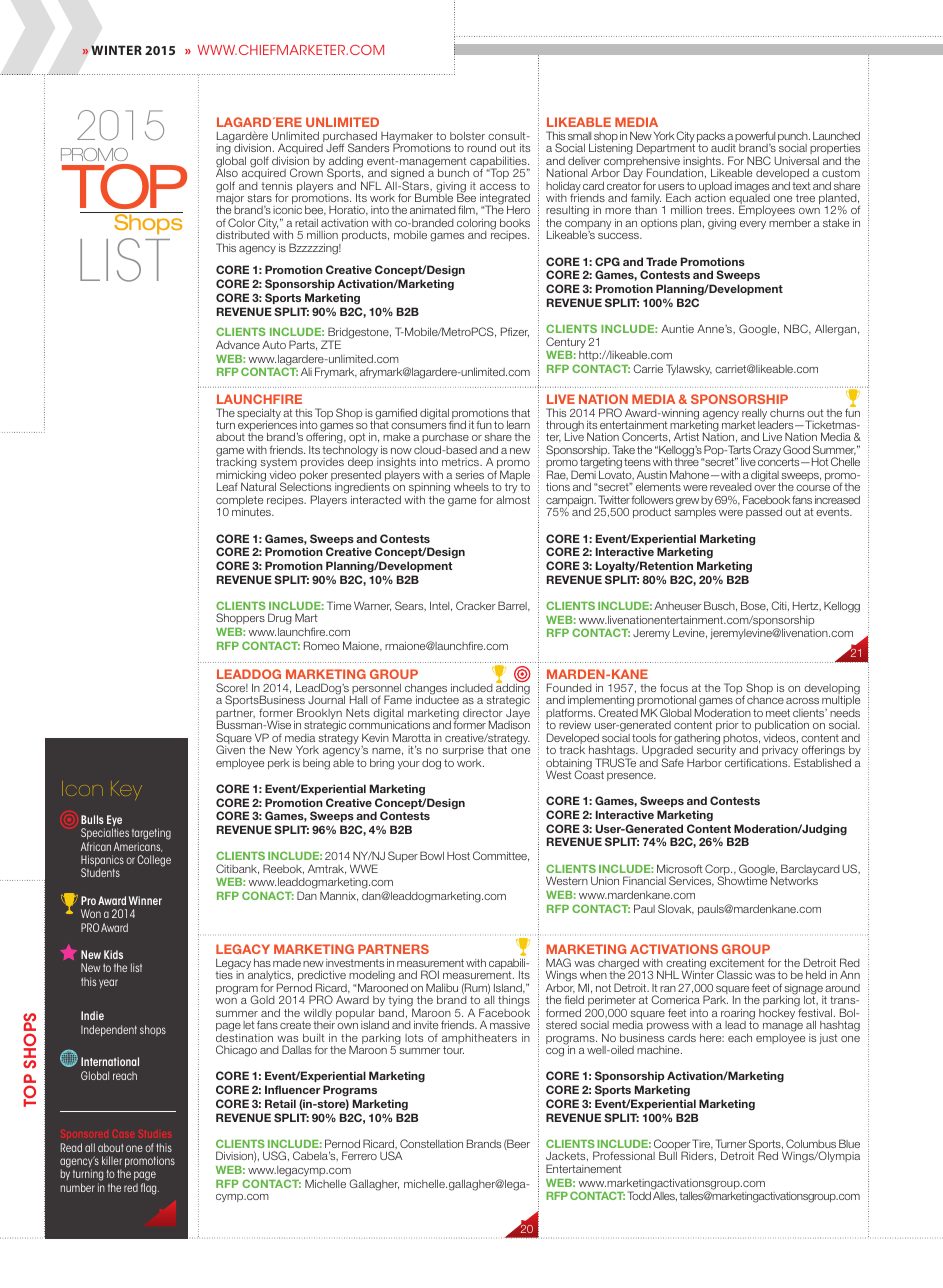  What do you see at coordinates (426, 690) in the screenshot?
I see `changes` at bounding box center [426, 690].
